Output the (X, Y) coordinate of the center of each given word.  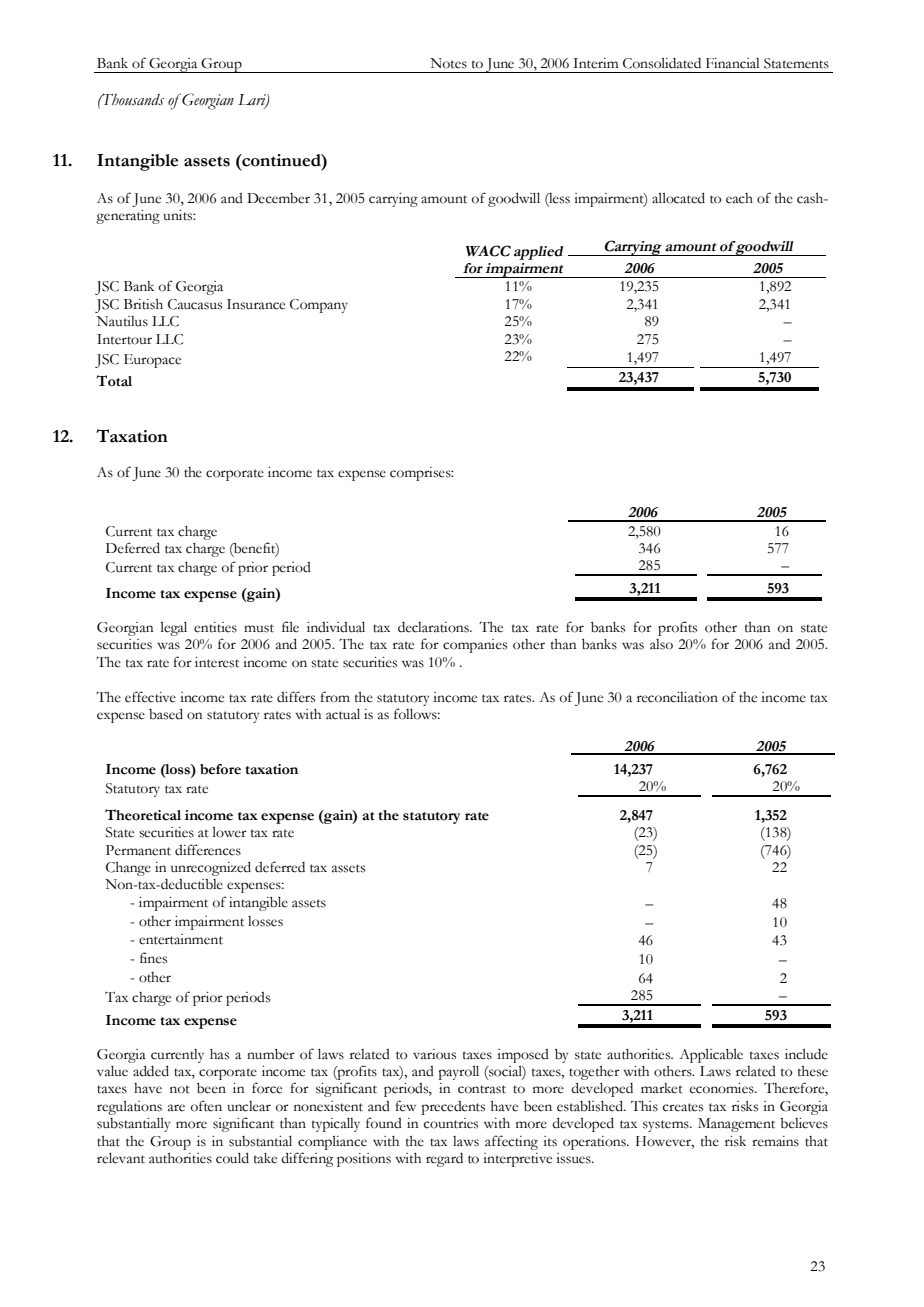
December (278, 198)
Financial (732, 63)
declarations (434, 627)
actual (343, 714)
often (206, 1106)
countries (451, 1123)
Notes (448, 63)
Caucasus (195, 304)
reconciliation (677, 697)
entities (215, 627)
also (661, 644)
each (739, 198)
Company (319, 306)
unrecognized (211, 869)
